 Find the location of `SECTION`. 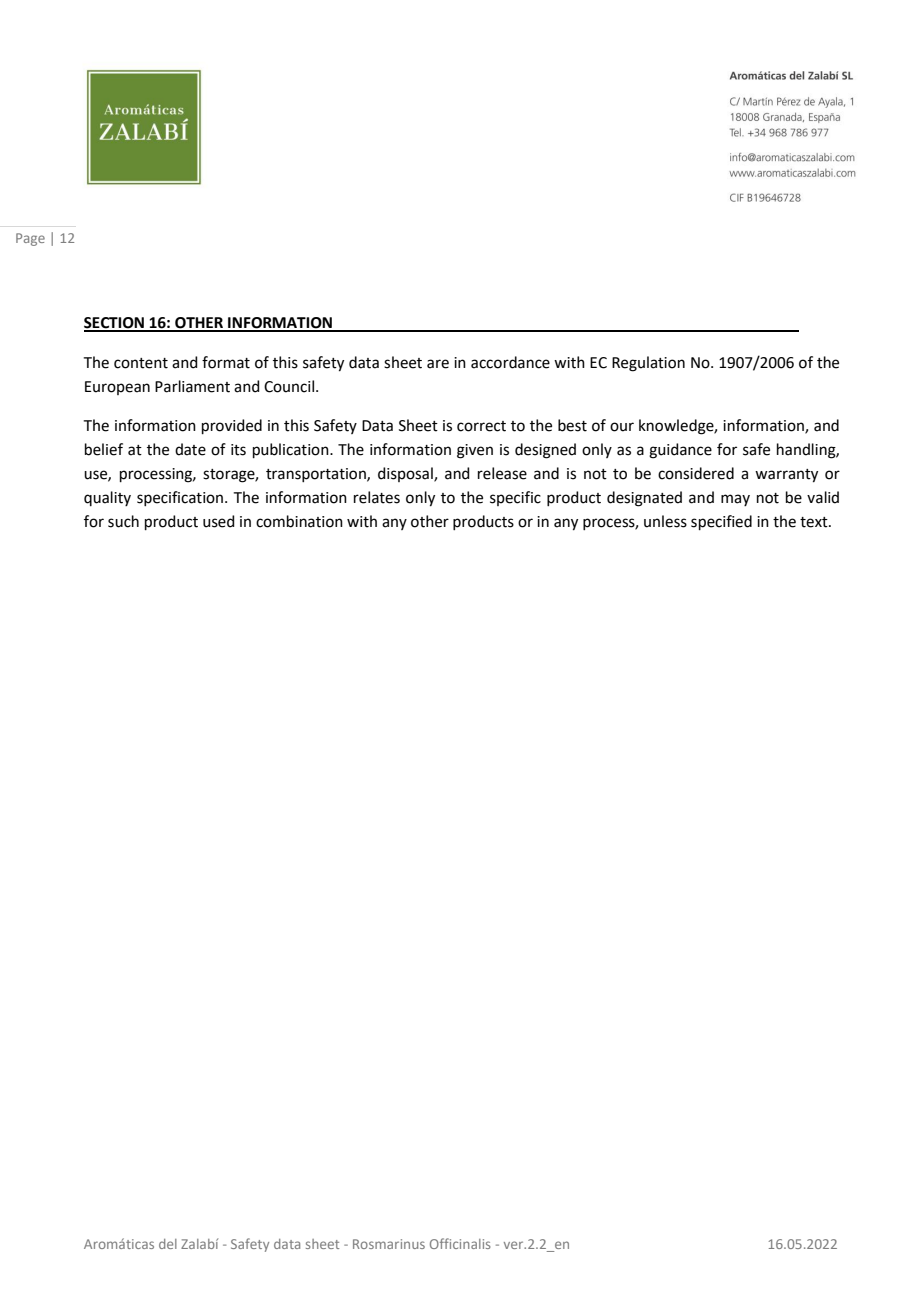

SECTION is located at coordinates (115, 324).
